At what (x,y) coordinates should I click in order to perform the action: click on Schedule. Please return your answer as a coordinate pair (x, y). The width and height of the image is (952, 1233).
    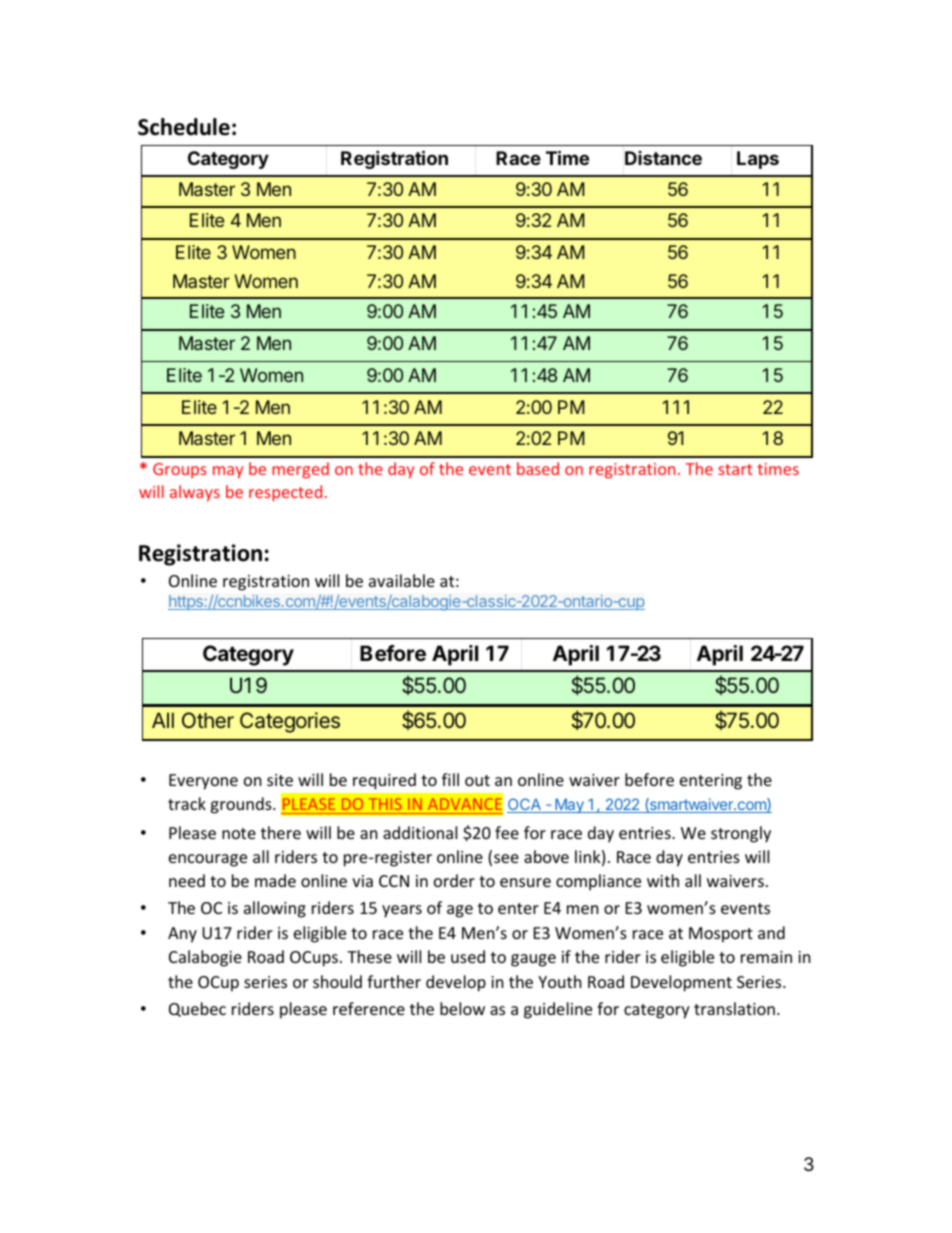
    Looking at the image, I should click on (184, 127).
